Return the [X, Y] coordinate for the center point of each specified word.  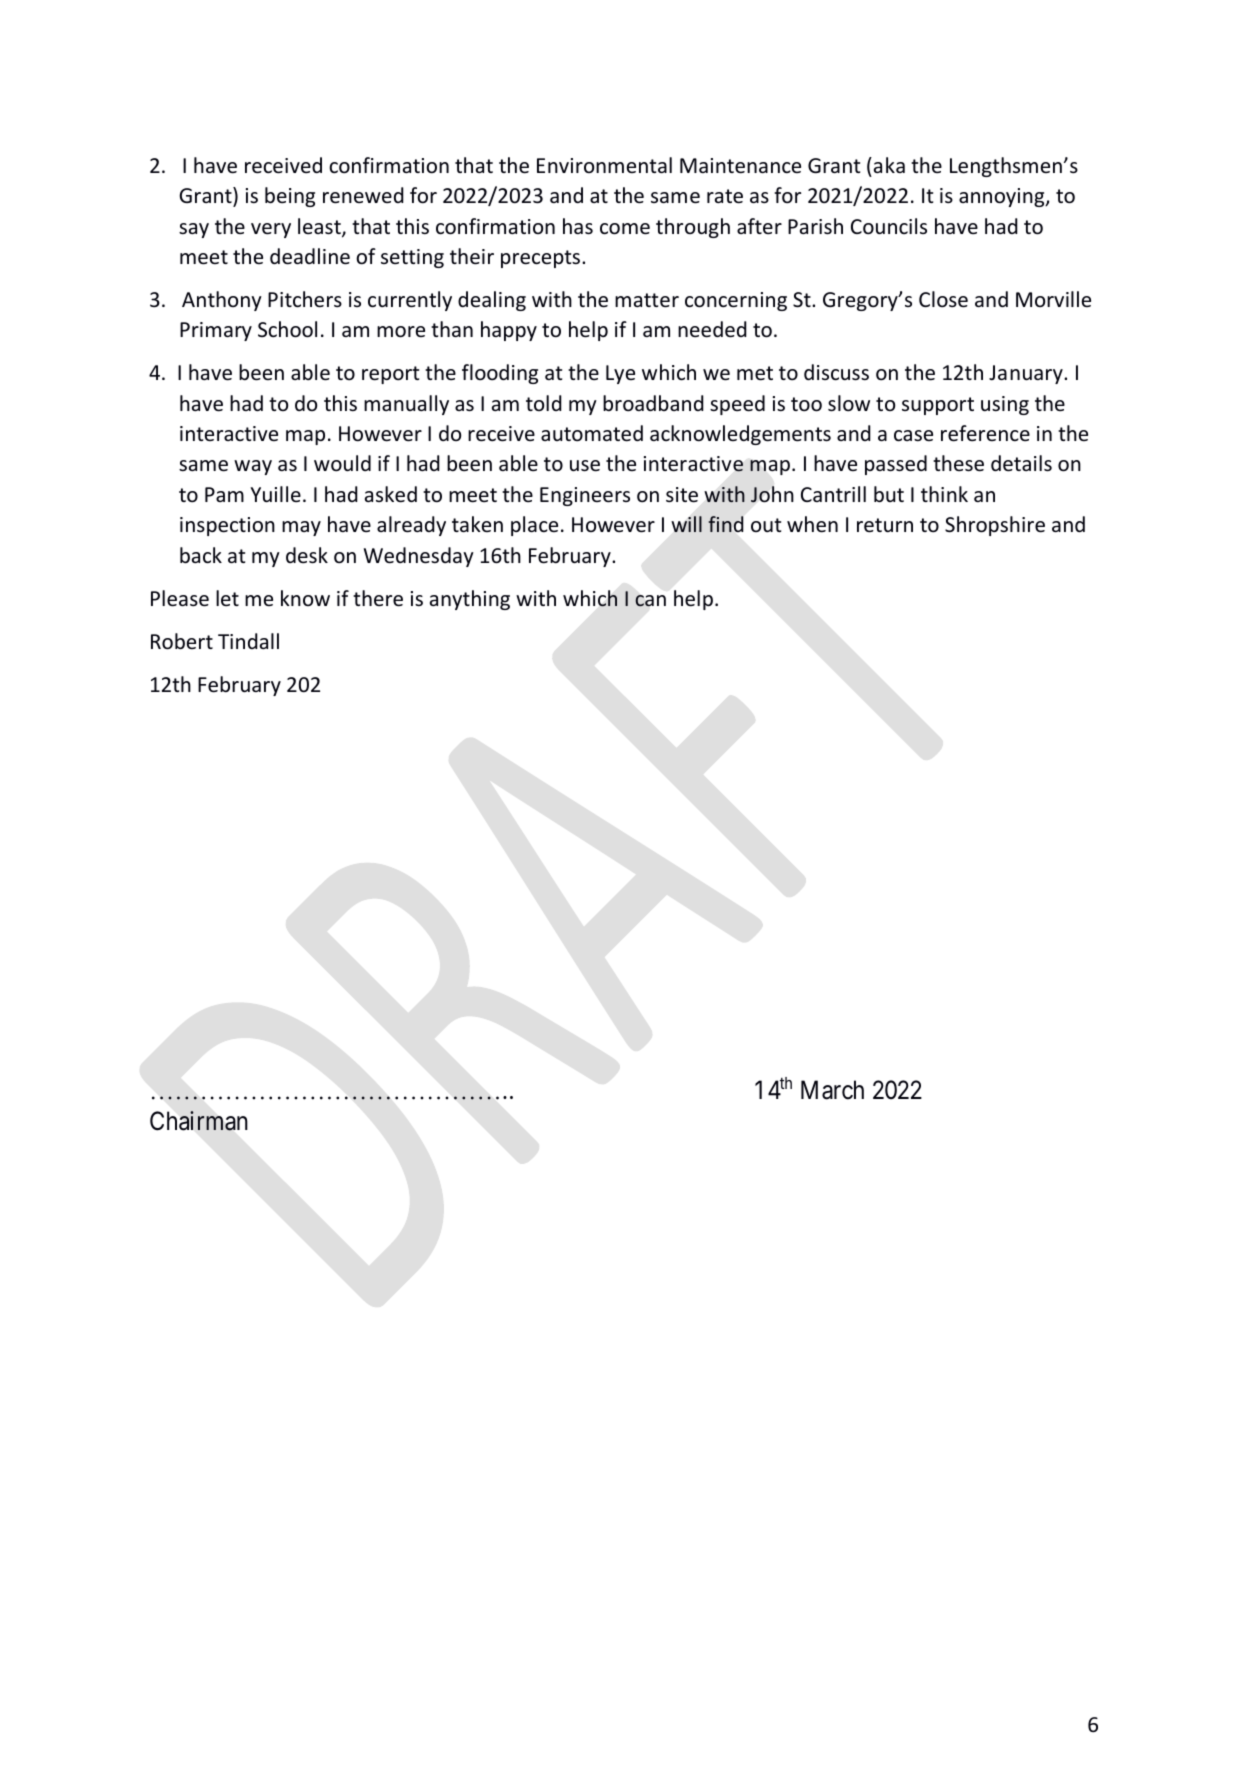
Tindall [248, 641]
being [290, 197]
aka [889, 165]
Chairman [199, 1121]
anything [470, 600]
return [885, 525]
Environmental [604, 165]
